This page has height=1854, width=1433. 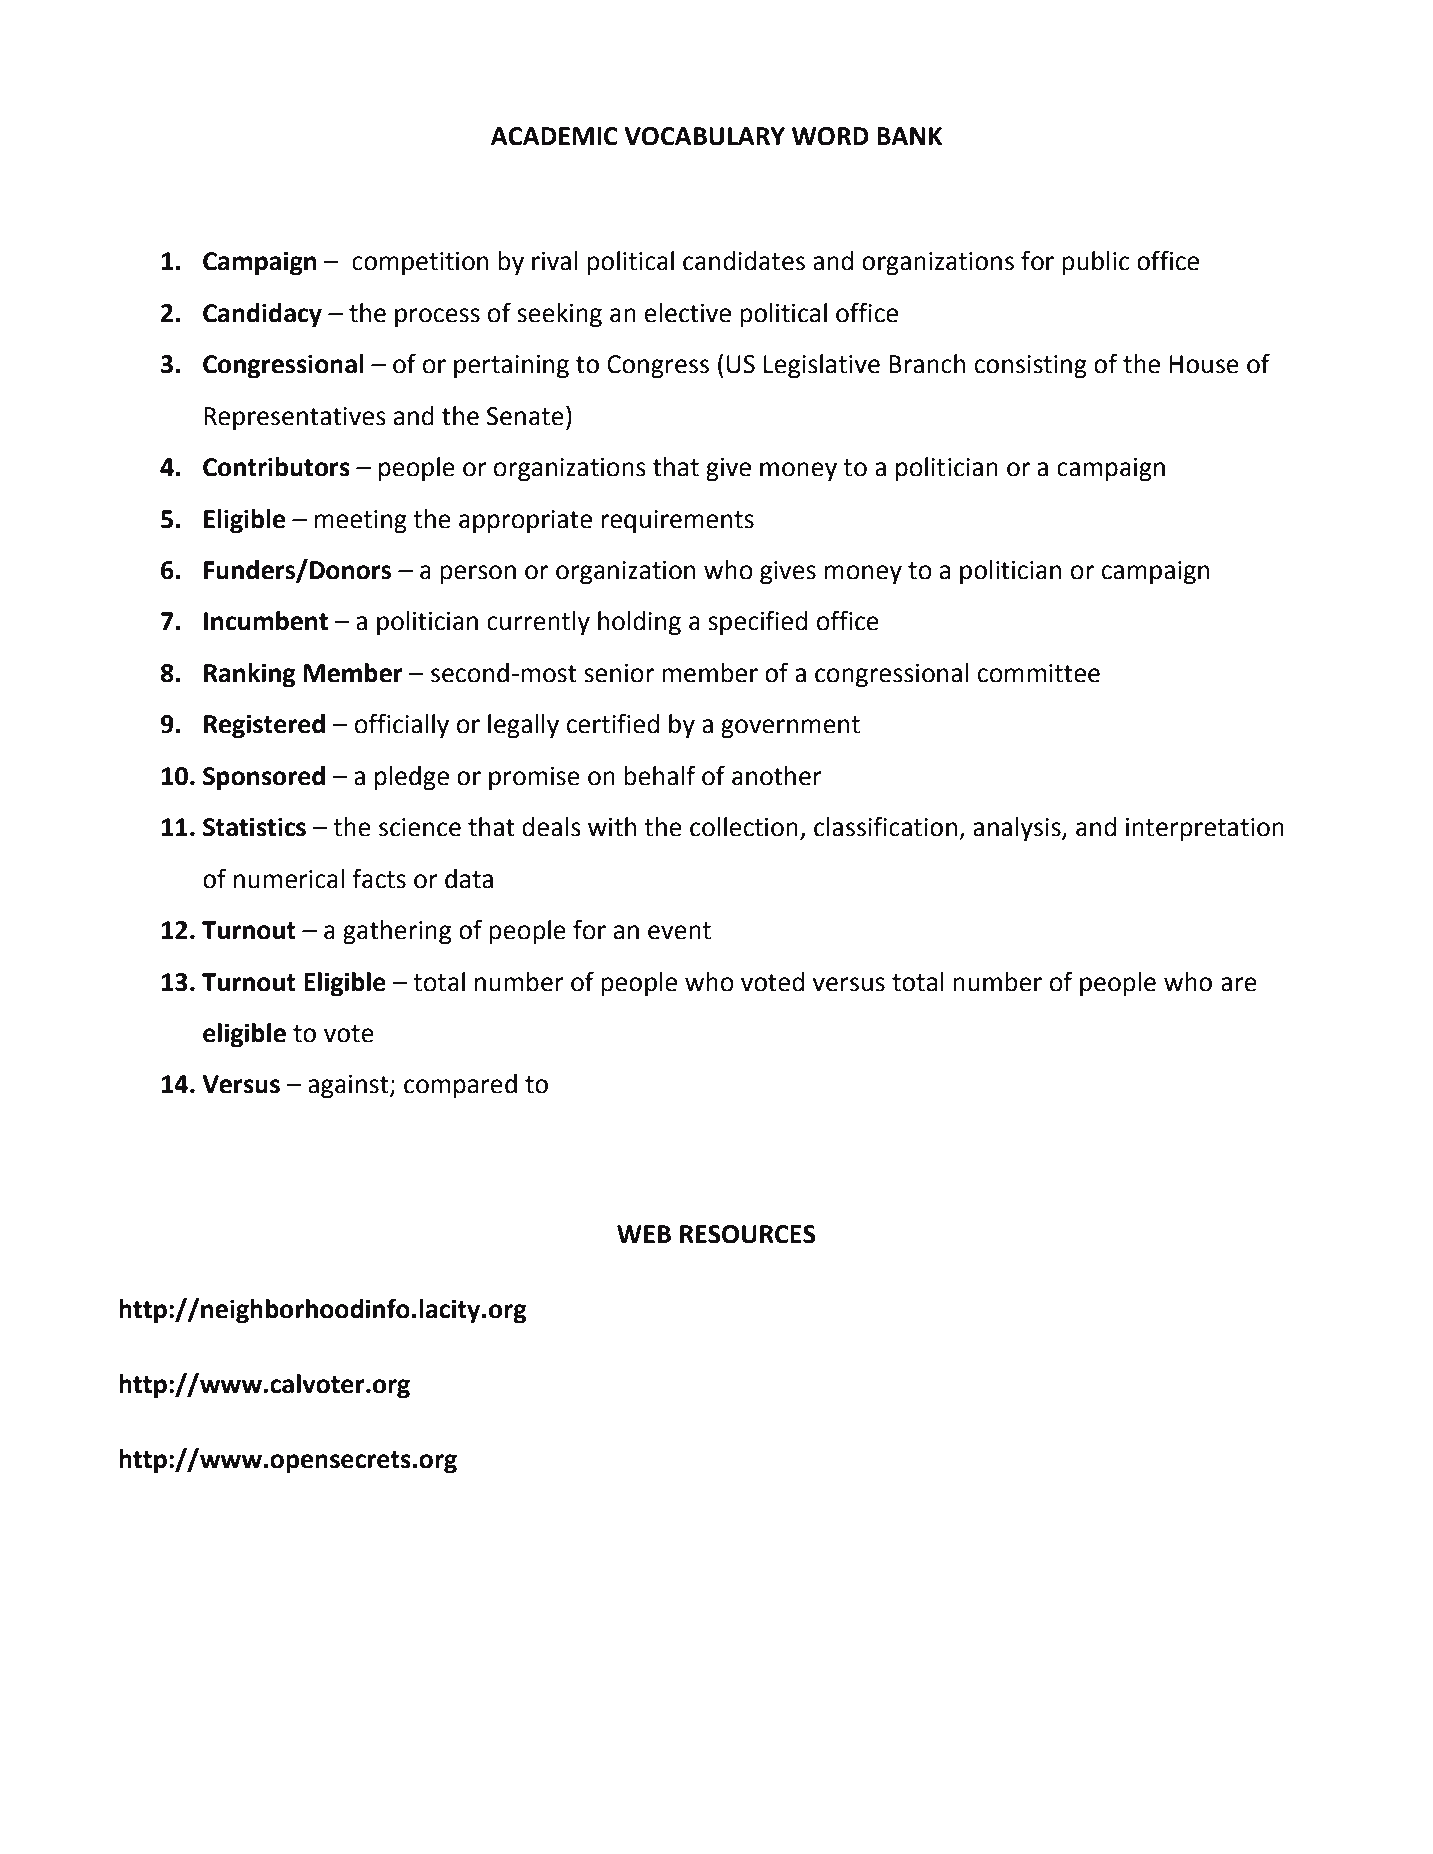 What do you see at coordinates (790, 727) in the page?
I see `government` at bounding box center [790, 727].
